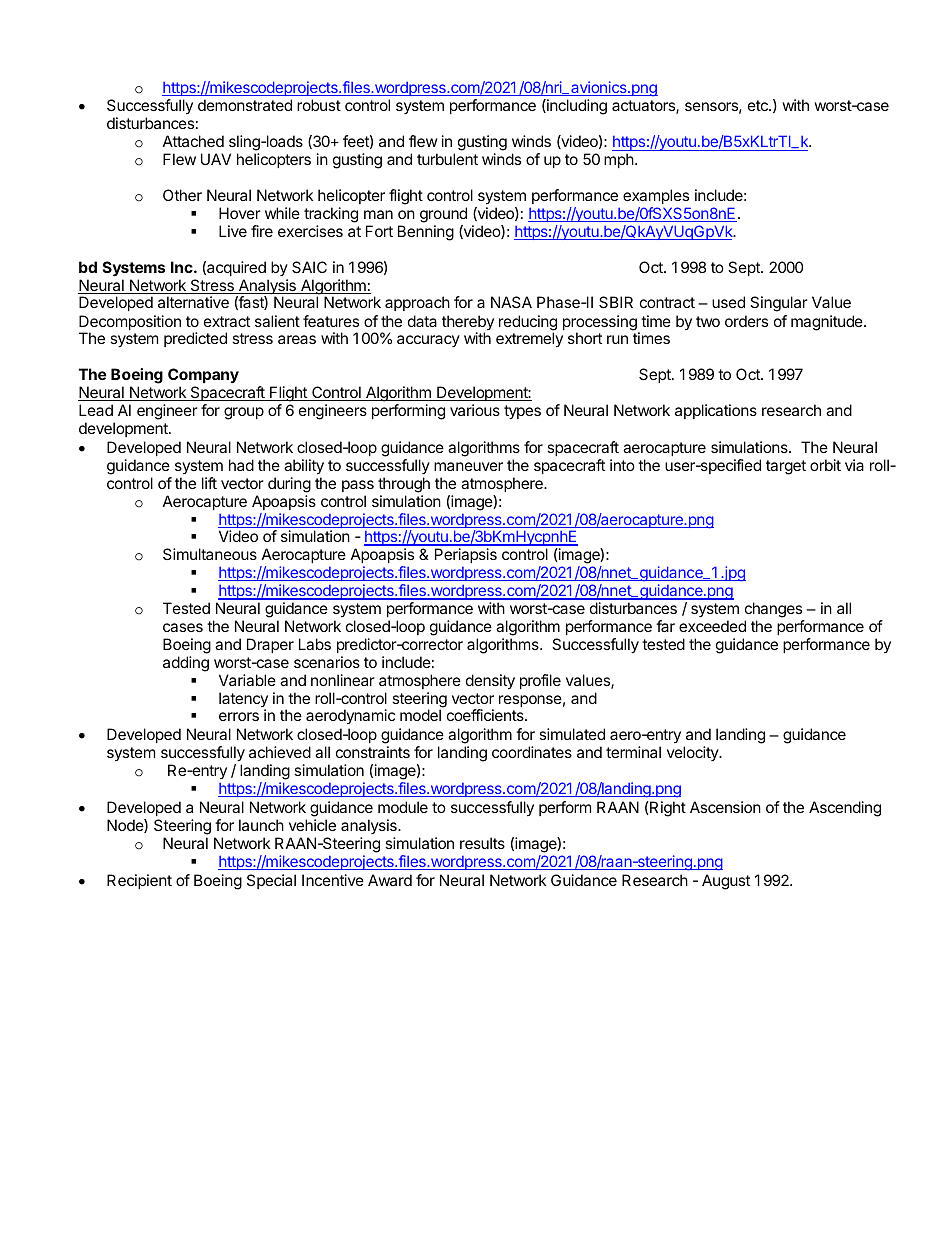 The height and width of the document is (1233, 952). Describe the element at coordinates (193, 141) in the document. I see `Attached` at that location.
